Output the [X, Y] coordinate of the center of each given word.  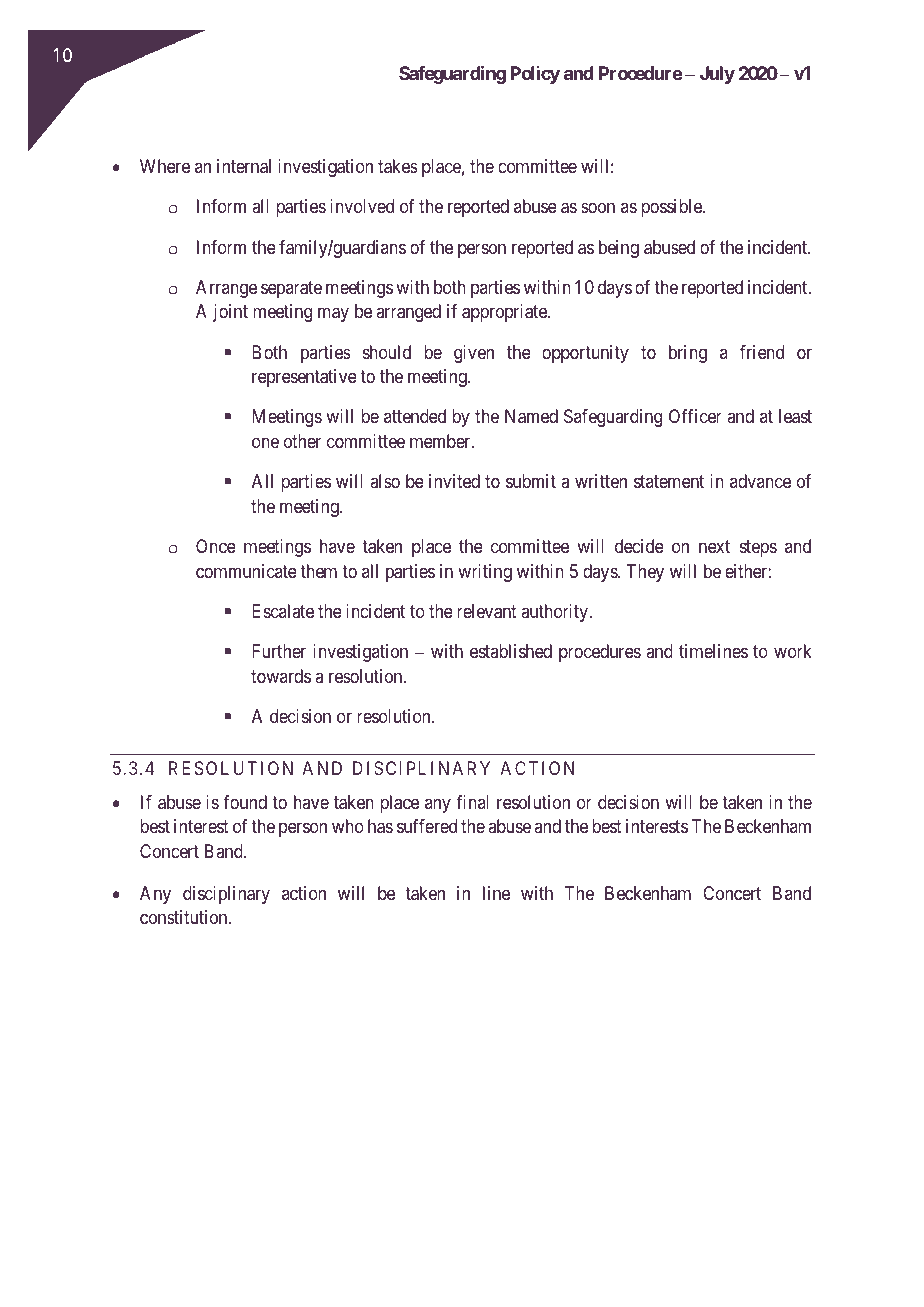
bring [688, 354]
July [717, 75]
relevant [487, 611]
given [474, 354]
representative [304, 378]
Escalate [283, 611]
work [793, 651]
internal [244, 166]
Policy [535, 75]
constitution [185, 917]
